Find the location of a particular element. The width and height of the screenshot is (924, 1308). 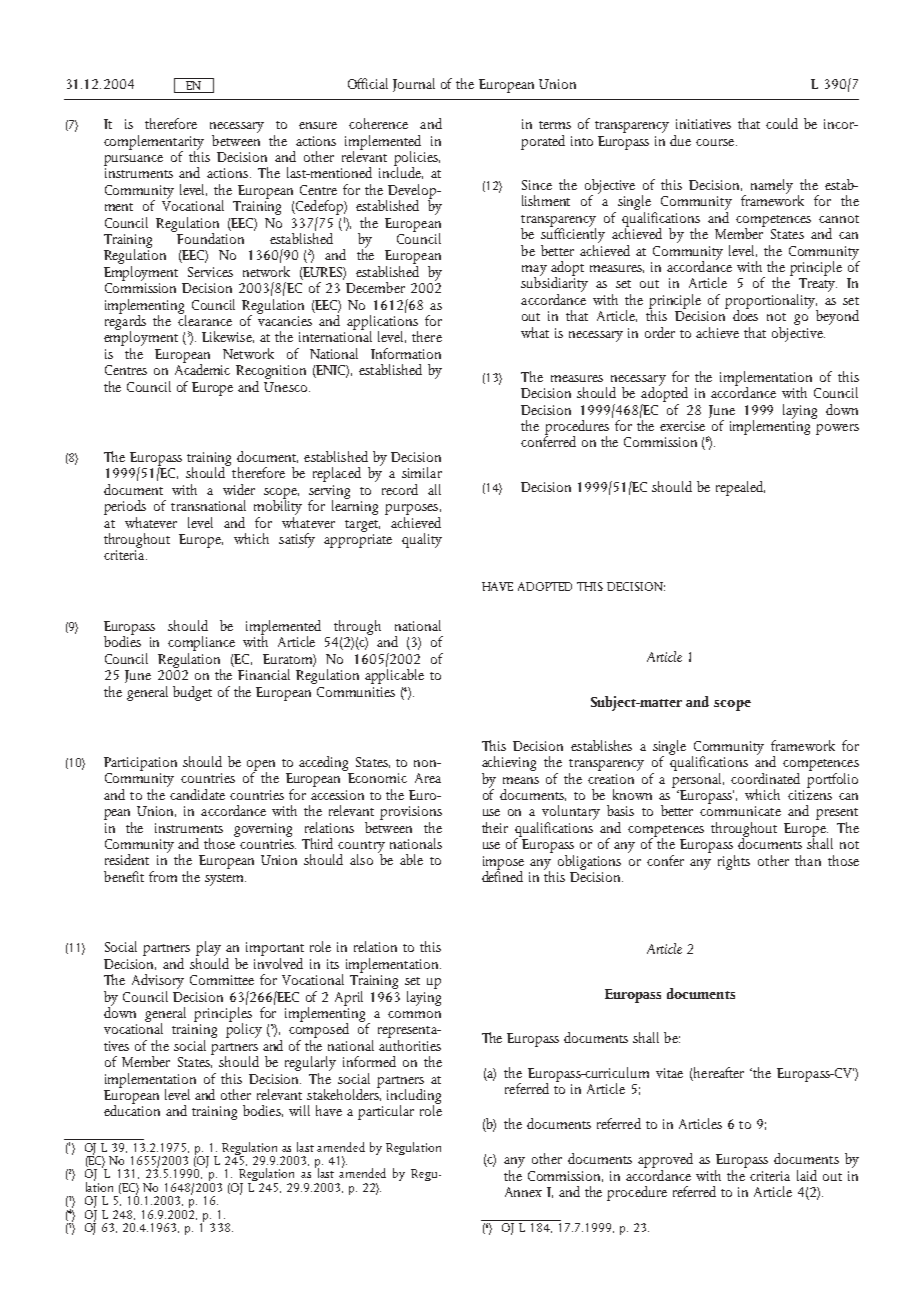

compliance is located at coordinates (201, 645).
